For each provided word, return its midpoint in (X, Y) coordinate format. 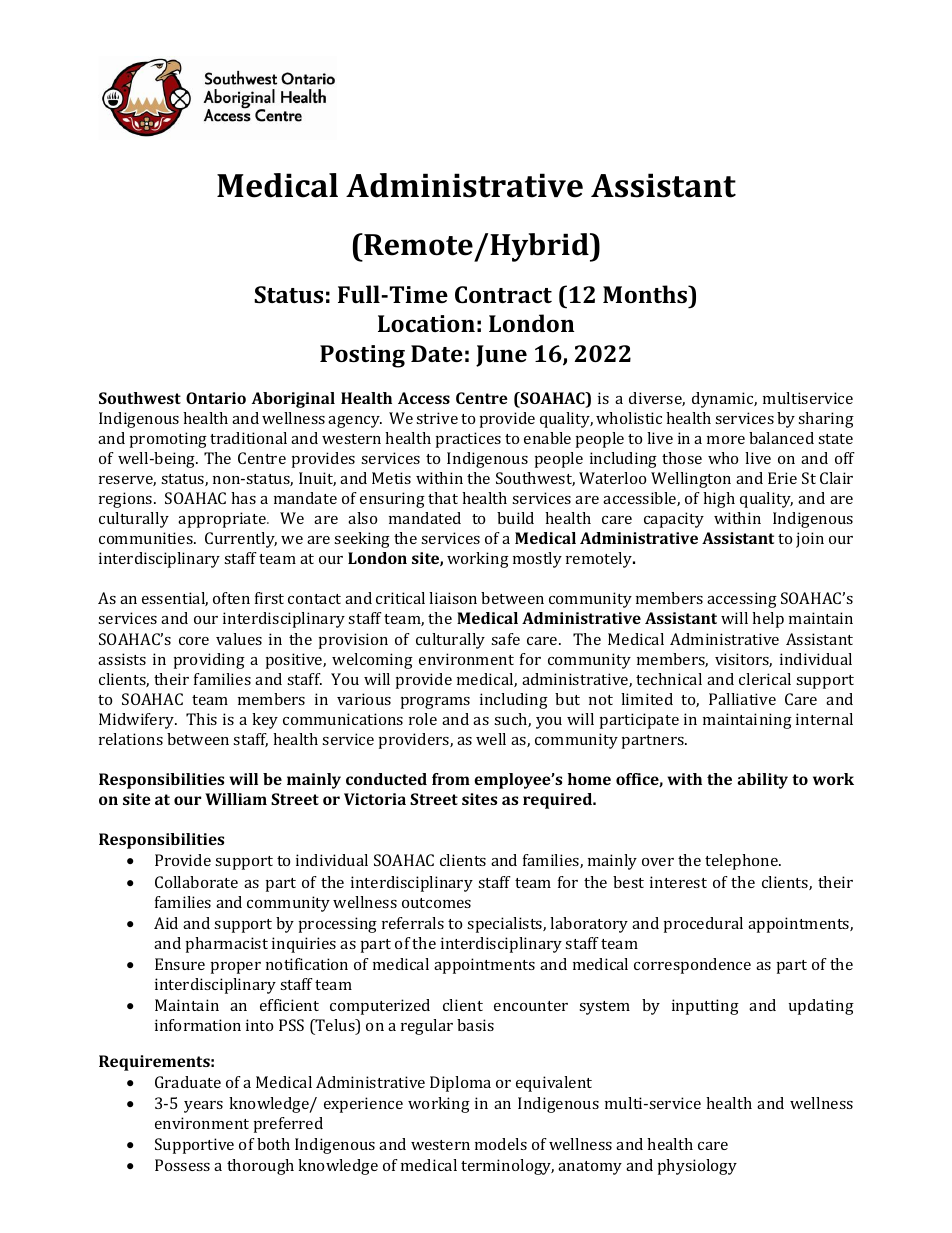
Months (646, 294)
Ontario (216, 398)
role (423, 719)
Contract (503, 294)
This (201, 719)
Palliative (742, 699)
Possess (182, 1165)
